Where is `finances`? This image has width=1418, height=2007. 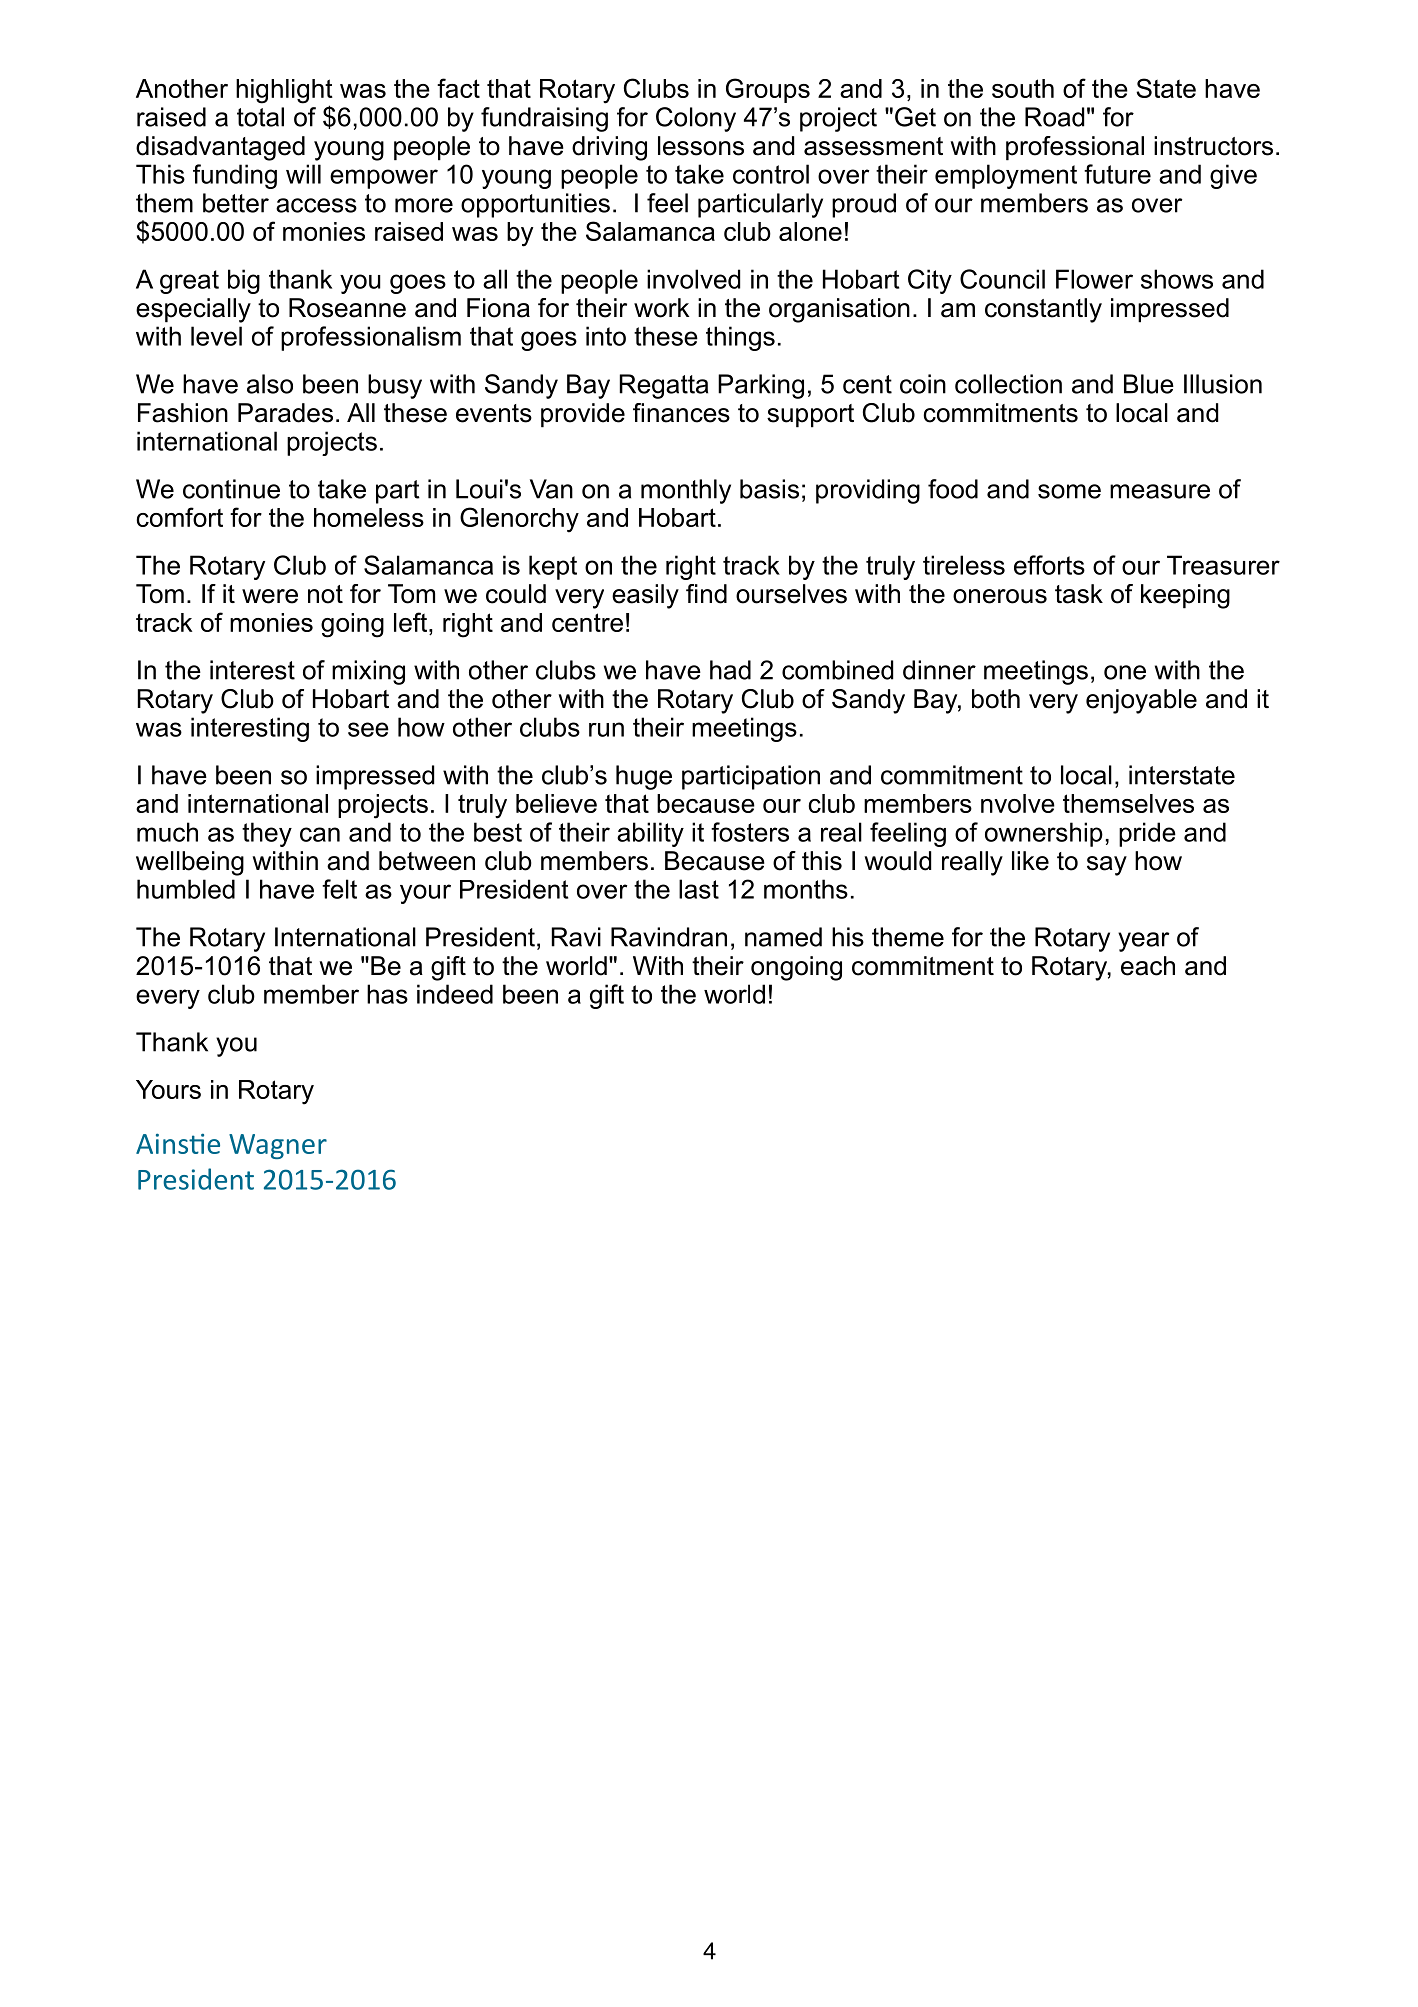 finances is located at coordinates (681, 413).
